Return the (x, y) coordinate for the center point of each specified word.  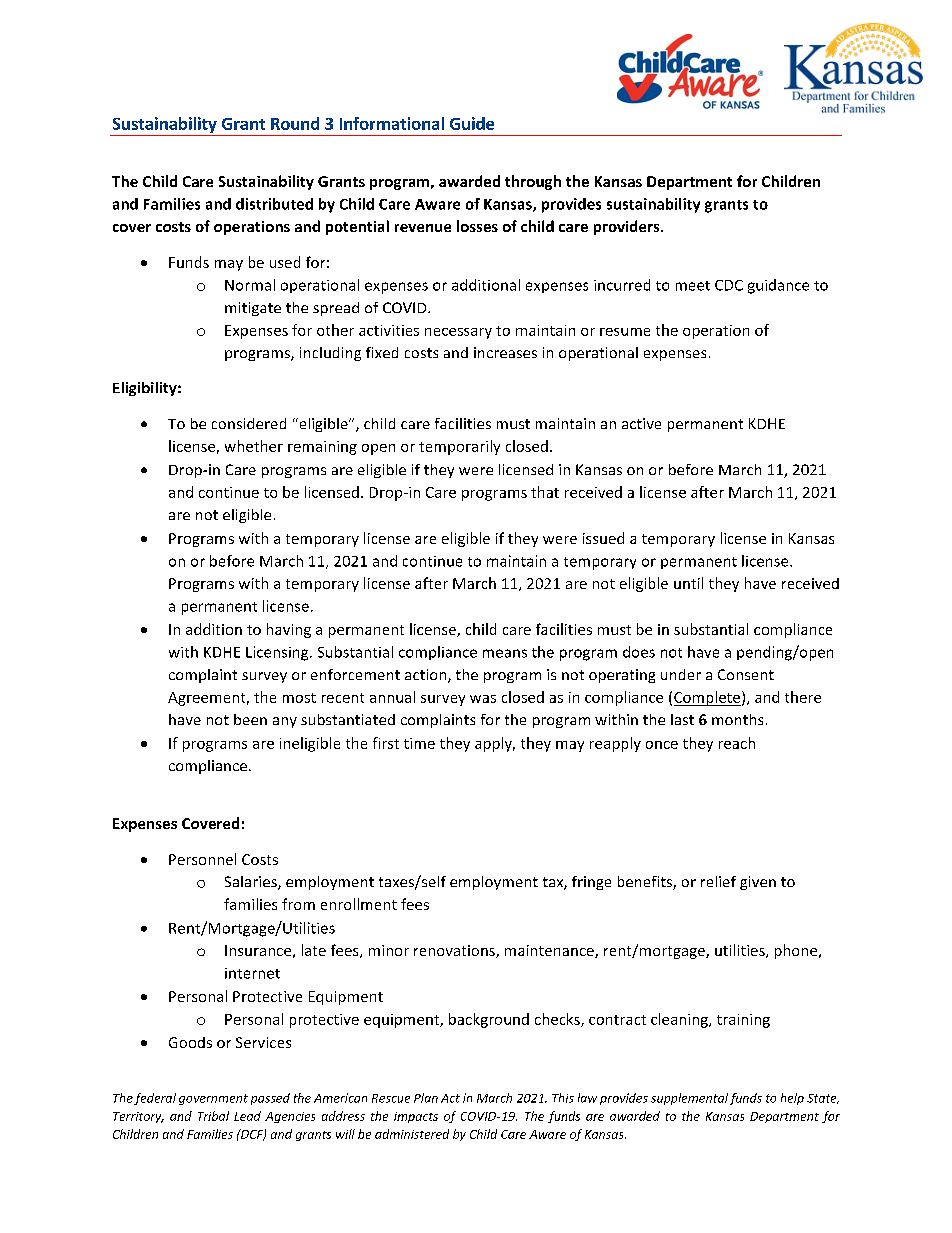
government (213, 1099)
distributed (274, 204)
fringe (591, 883)
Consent (746, 674)
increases (505, 352)
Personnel (202, 859)
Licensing (278, 653)
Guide (472, 123)
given (758, 883)
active (641, 423)
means (505, 653)
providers (628, 227)
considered (249, 423)
